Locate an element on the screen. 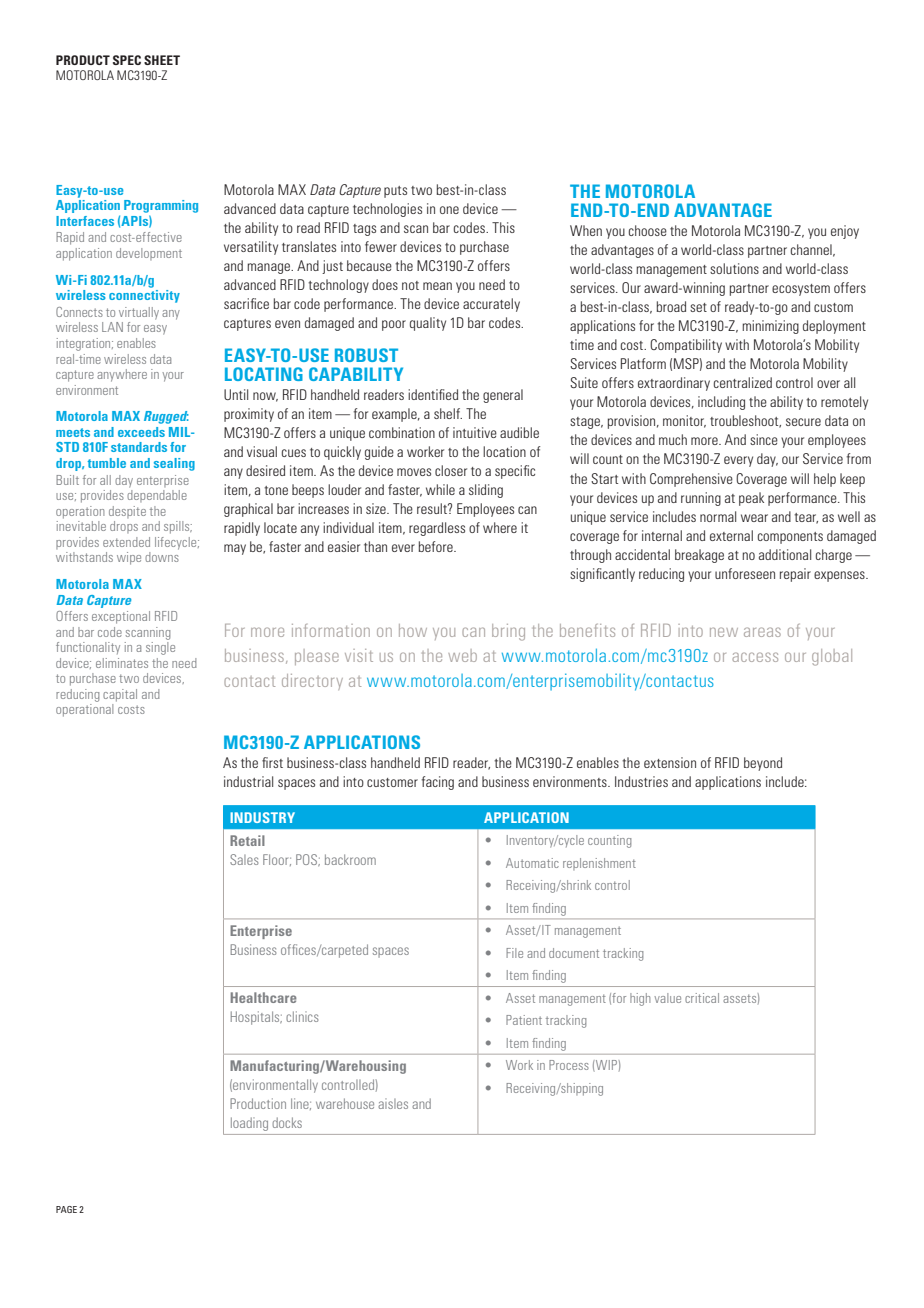 Image resolution: width=924 pixels, height=1308 pixels. spills is located at coordinates (178, 527).
